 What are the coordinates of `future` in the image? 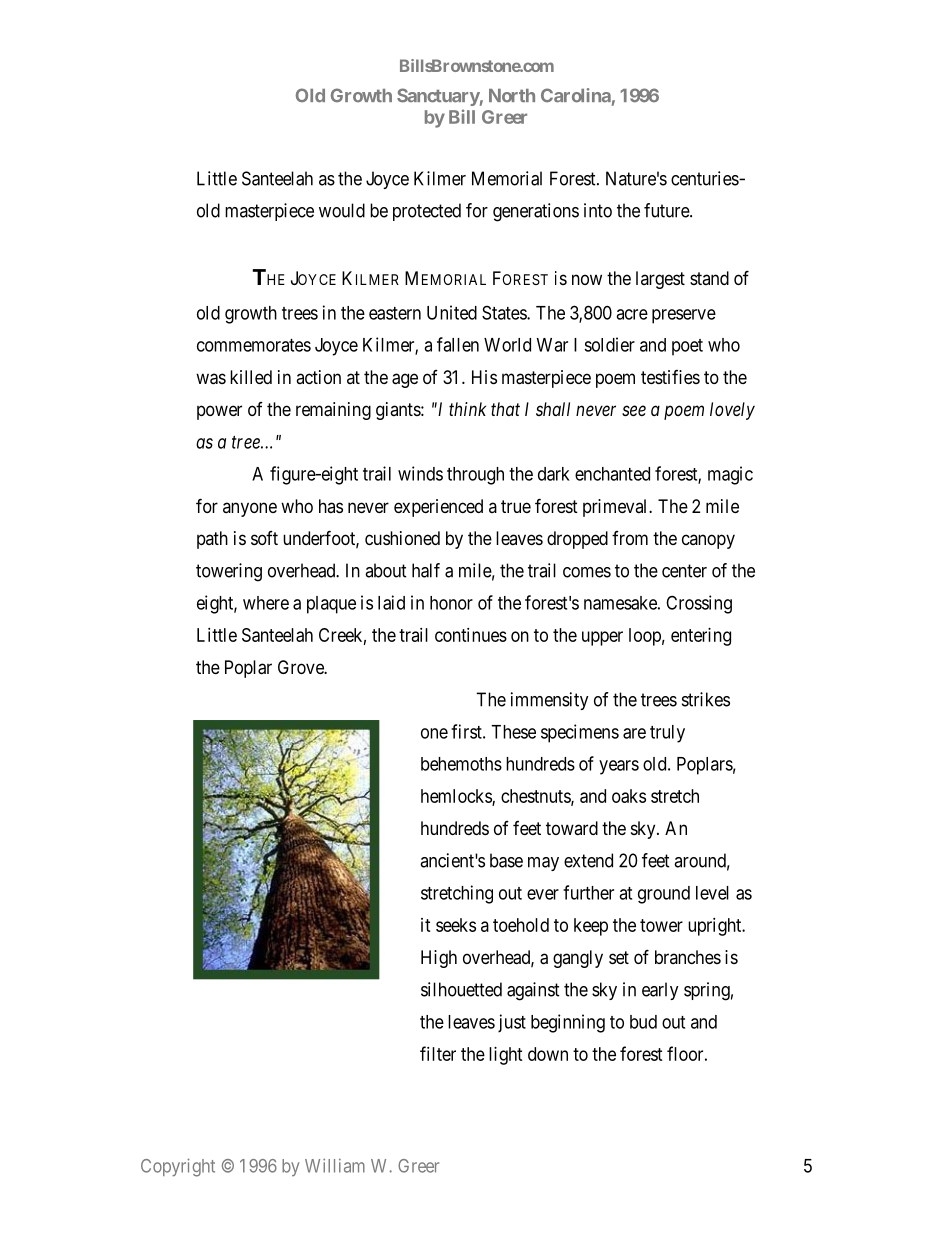 It's located at (667, 210).
